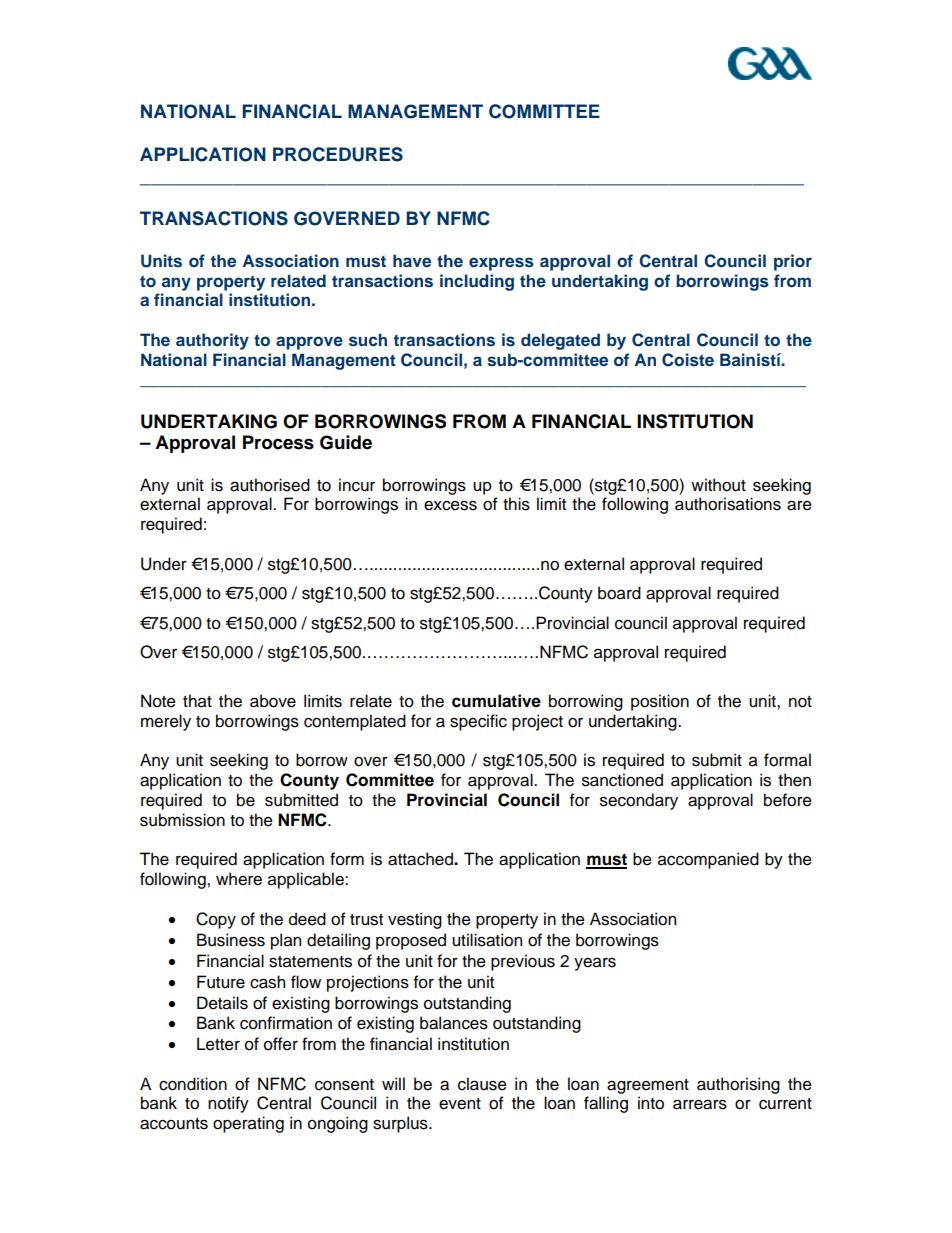 The height and width of the document is (1233, 952). Describe the element at coordinates (793, 262) in the document. I see `prior` at that location.
